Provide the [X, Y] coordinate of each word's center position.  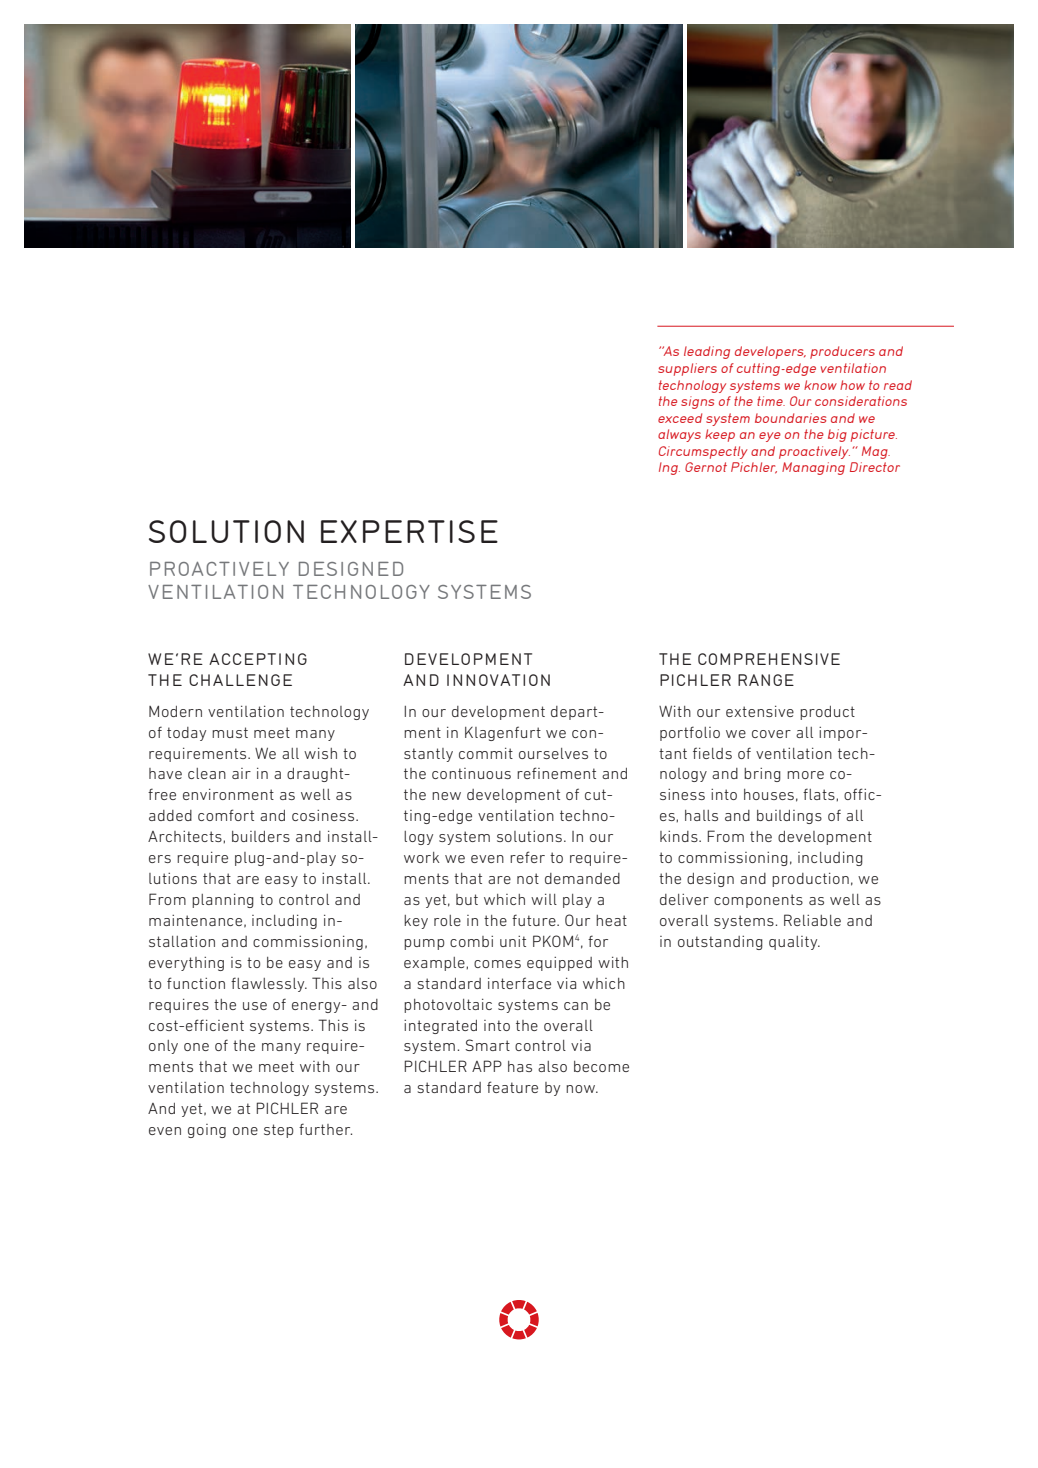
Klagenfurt [503, 733]
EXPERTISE [409, 531]
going [207, 1131]
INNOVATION [498, 680]
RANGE [766, 680]
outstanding [720, 943]
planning [223, 901]
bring [762, 775]
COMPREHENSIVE [769, 659]
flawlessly [269, 984]
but [467, 899]
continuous [471, 773]
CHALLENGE [240, 680]
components [758, 901]
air [241, 773]
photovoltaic [448, 1006]
